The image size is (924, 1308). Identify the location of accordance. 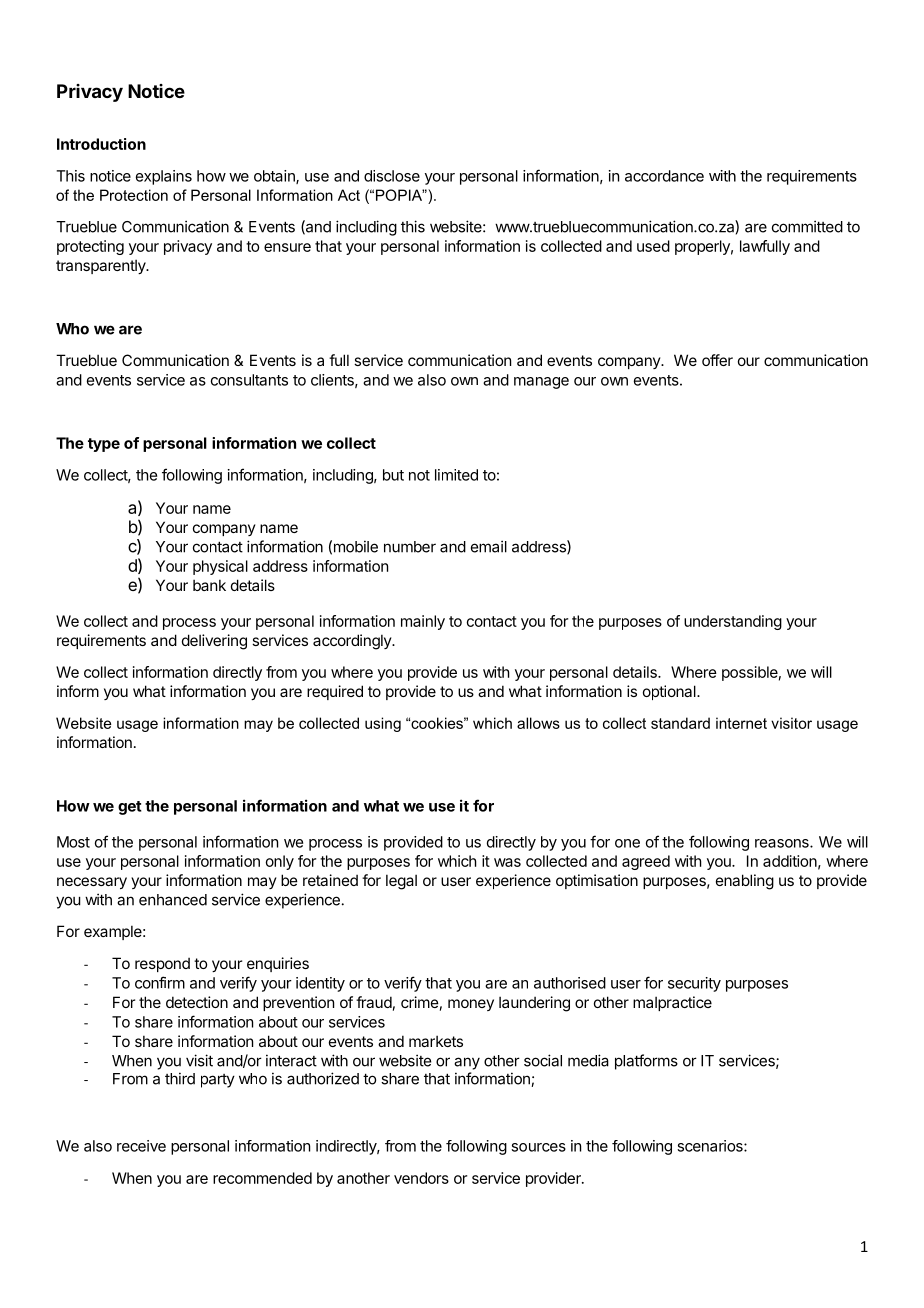
(664, 176).
